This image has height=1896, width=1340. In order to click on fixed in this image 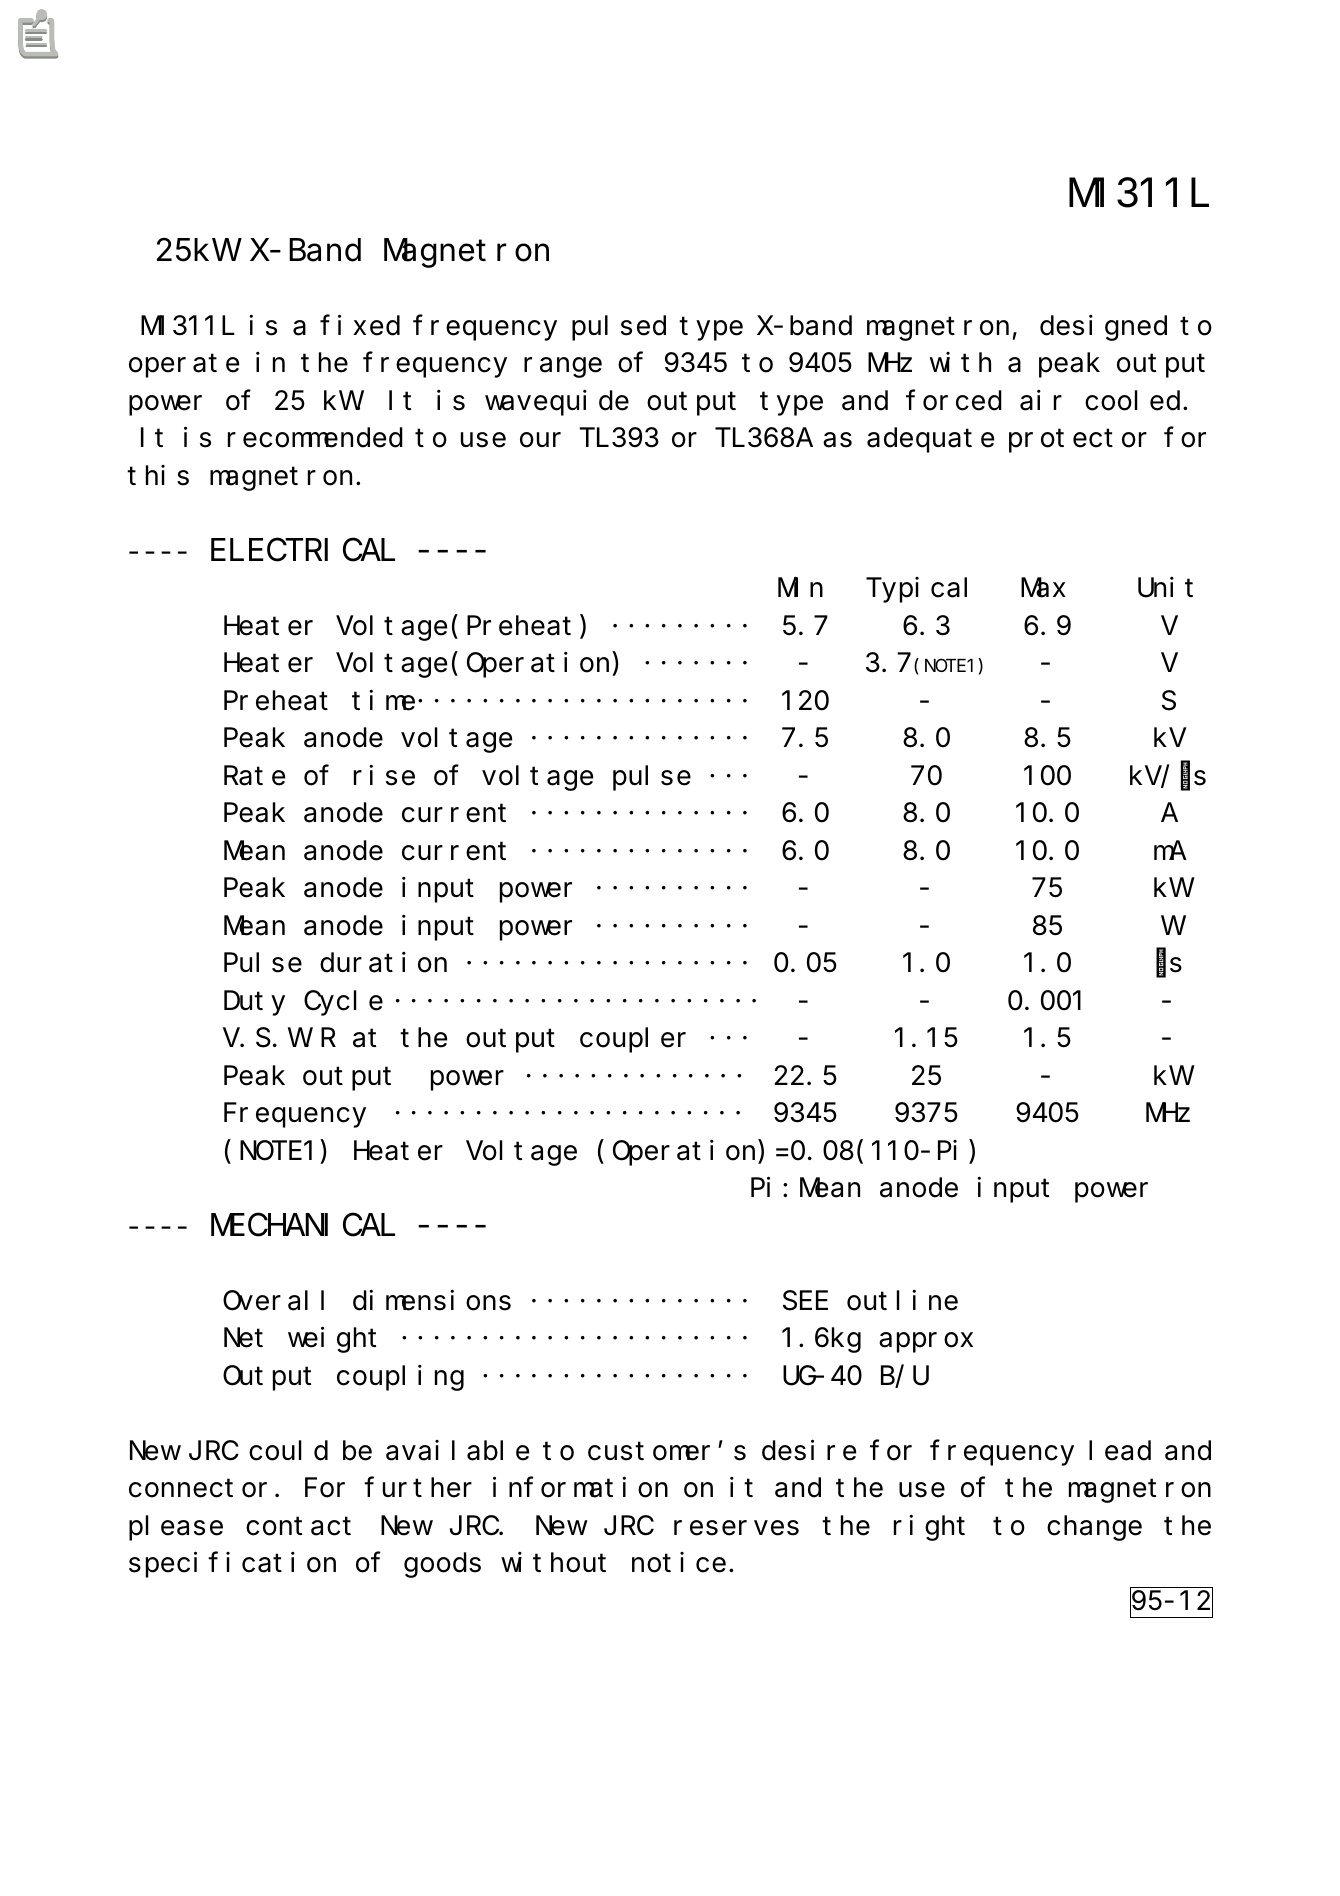, I will do `click(360, 325)`.
